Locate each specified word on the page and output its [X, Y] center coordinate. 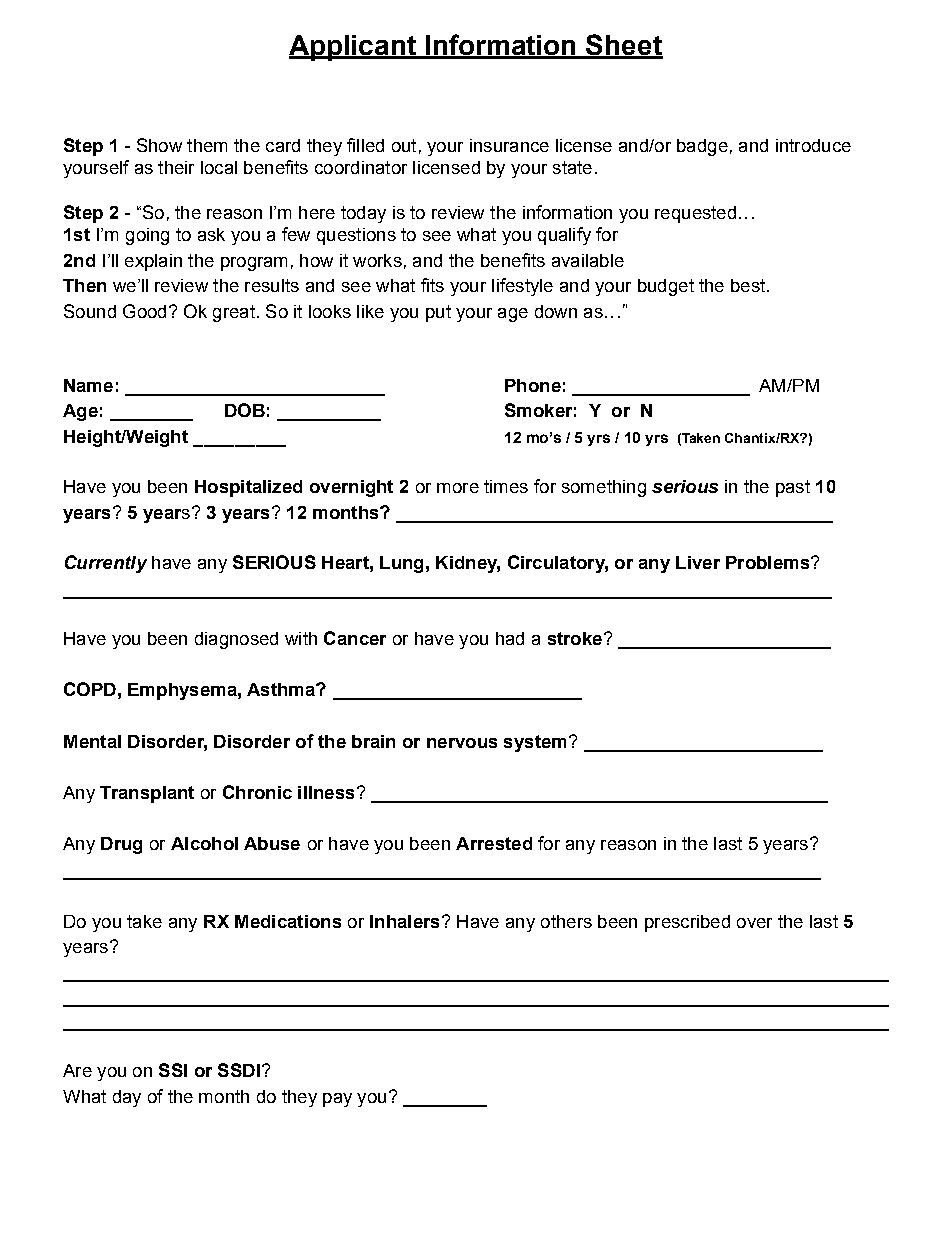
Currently [106, 564]
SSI [173, 1070]
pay [337, 1100]
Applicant [354, 48]
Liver [698, 562]
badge [702, 147]
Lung [401, 564]
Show [159, 145]
